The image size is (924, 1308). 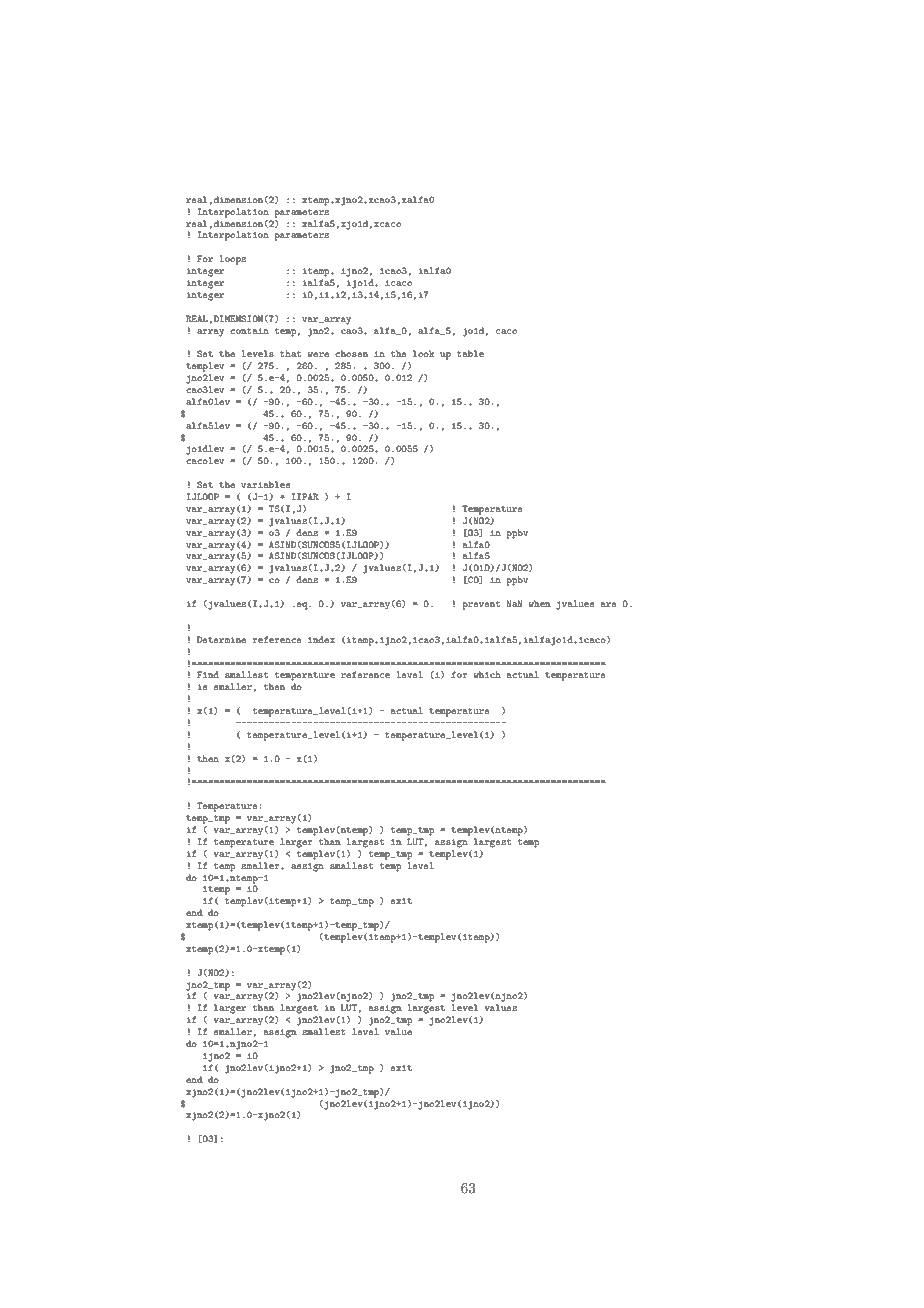 What do you see at coordinates (232, 260) in the document?
I see `loops` at bounding box center [232, 260].
